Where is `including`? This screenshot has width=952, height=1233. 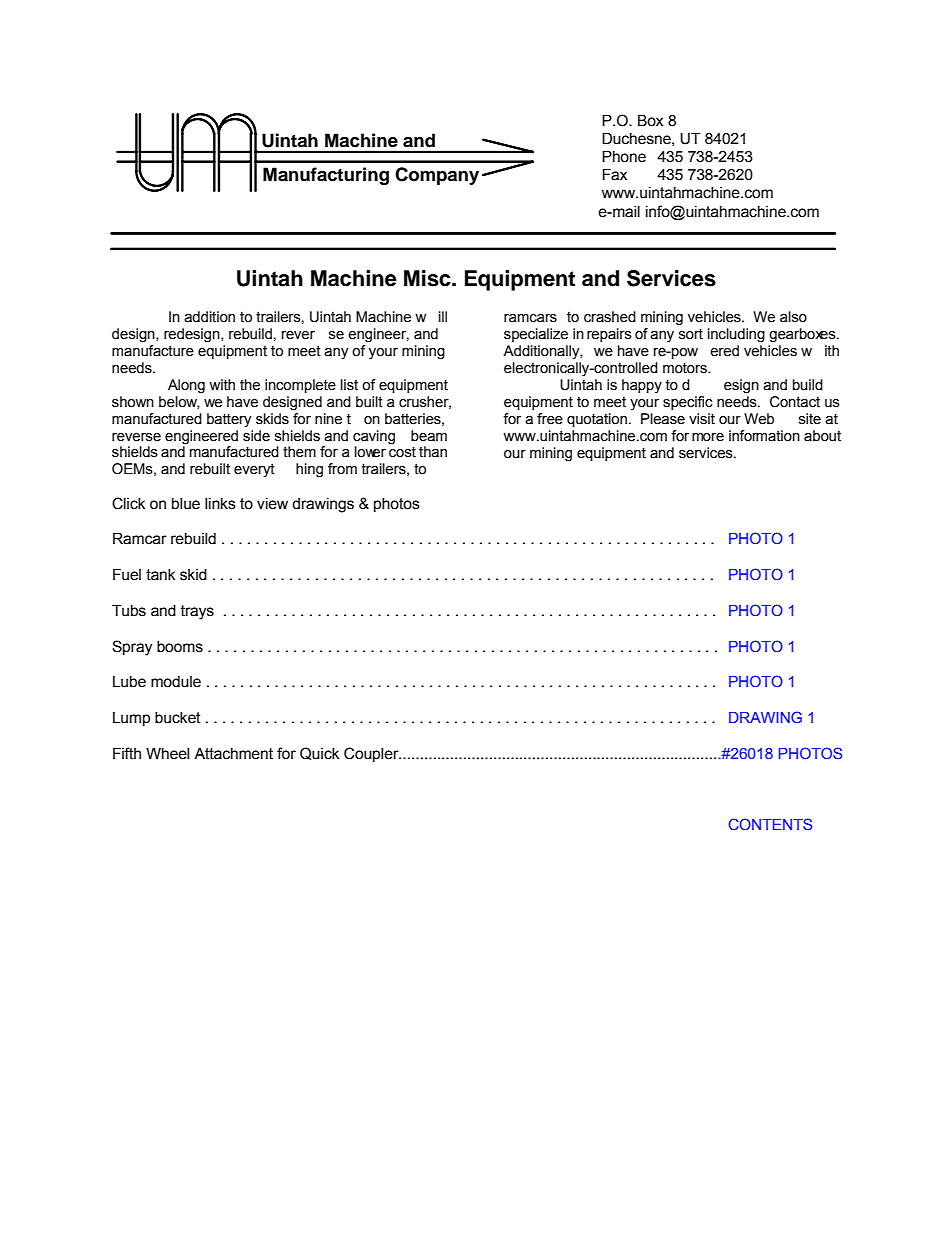
including is located at coordinates (736, 335).
